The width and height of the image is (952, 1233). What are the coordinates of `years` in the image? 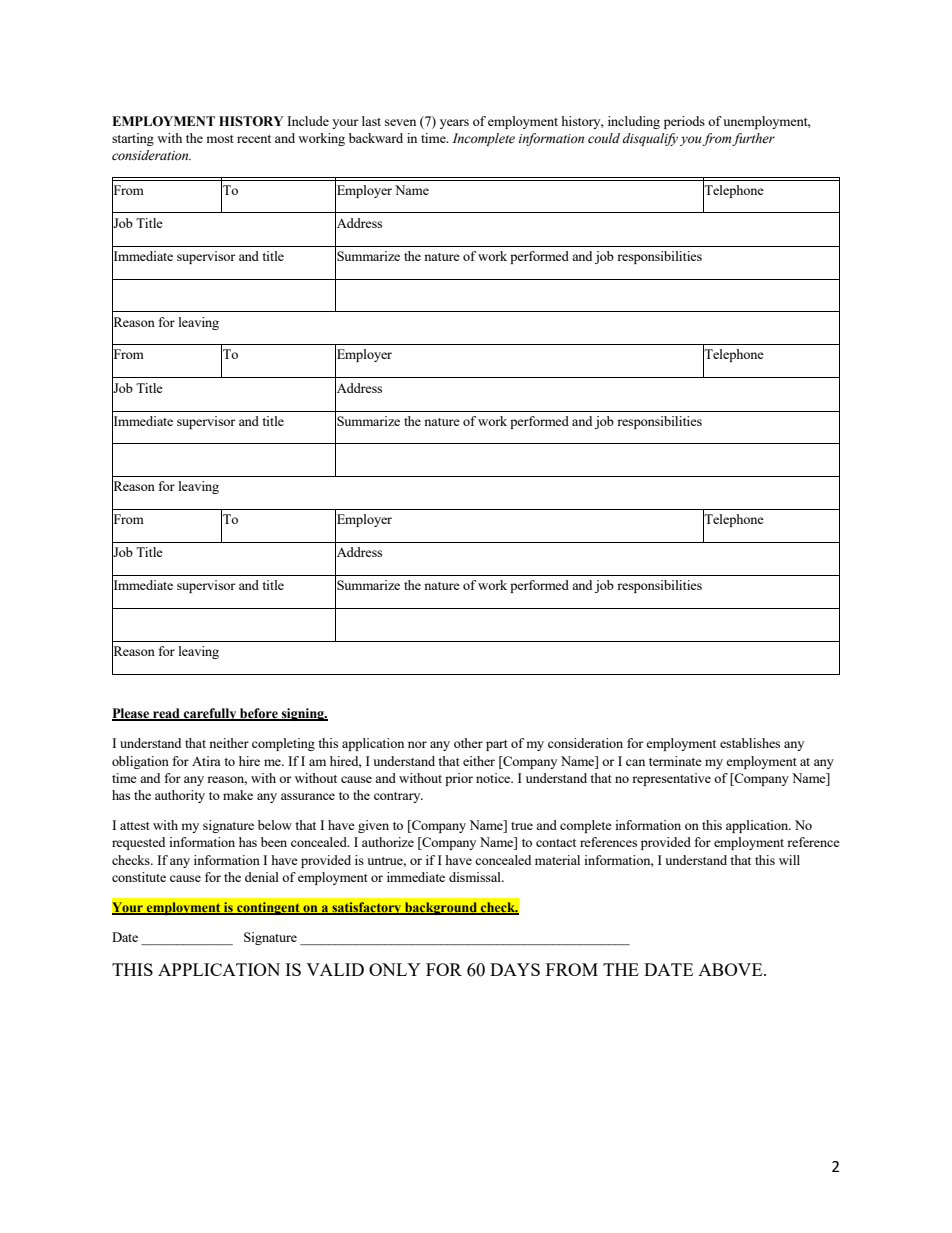 It's located at (454, 124).
